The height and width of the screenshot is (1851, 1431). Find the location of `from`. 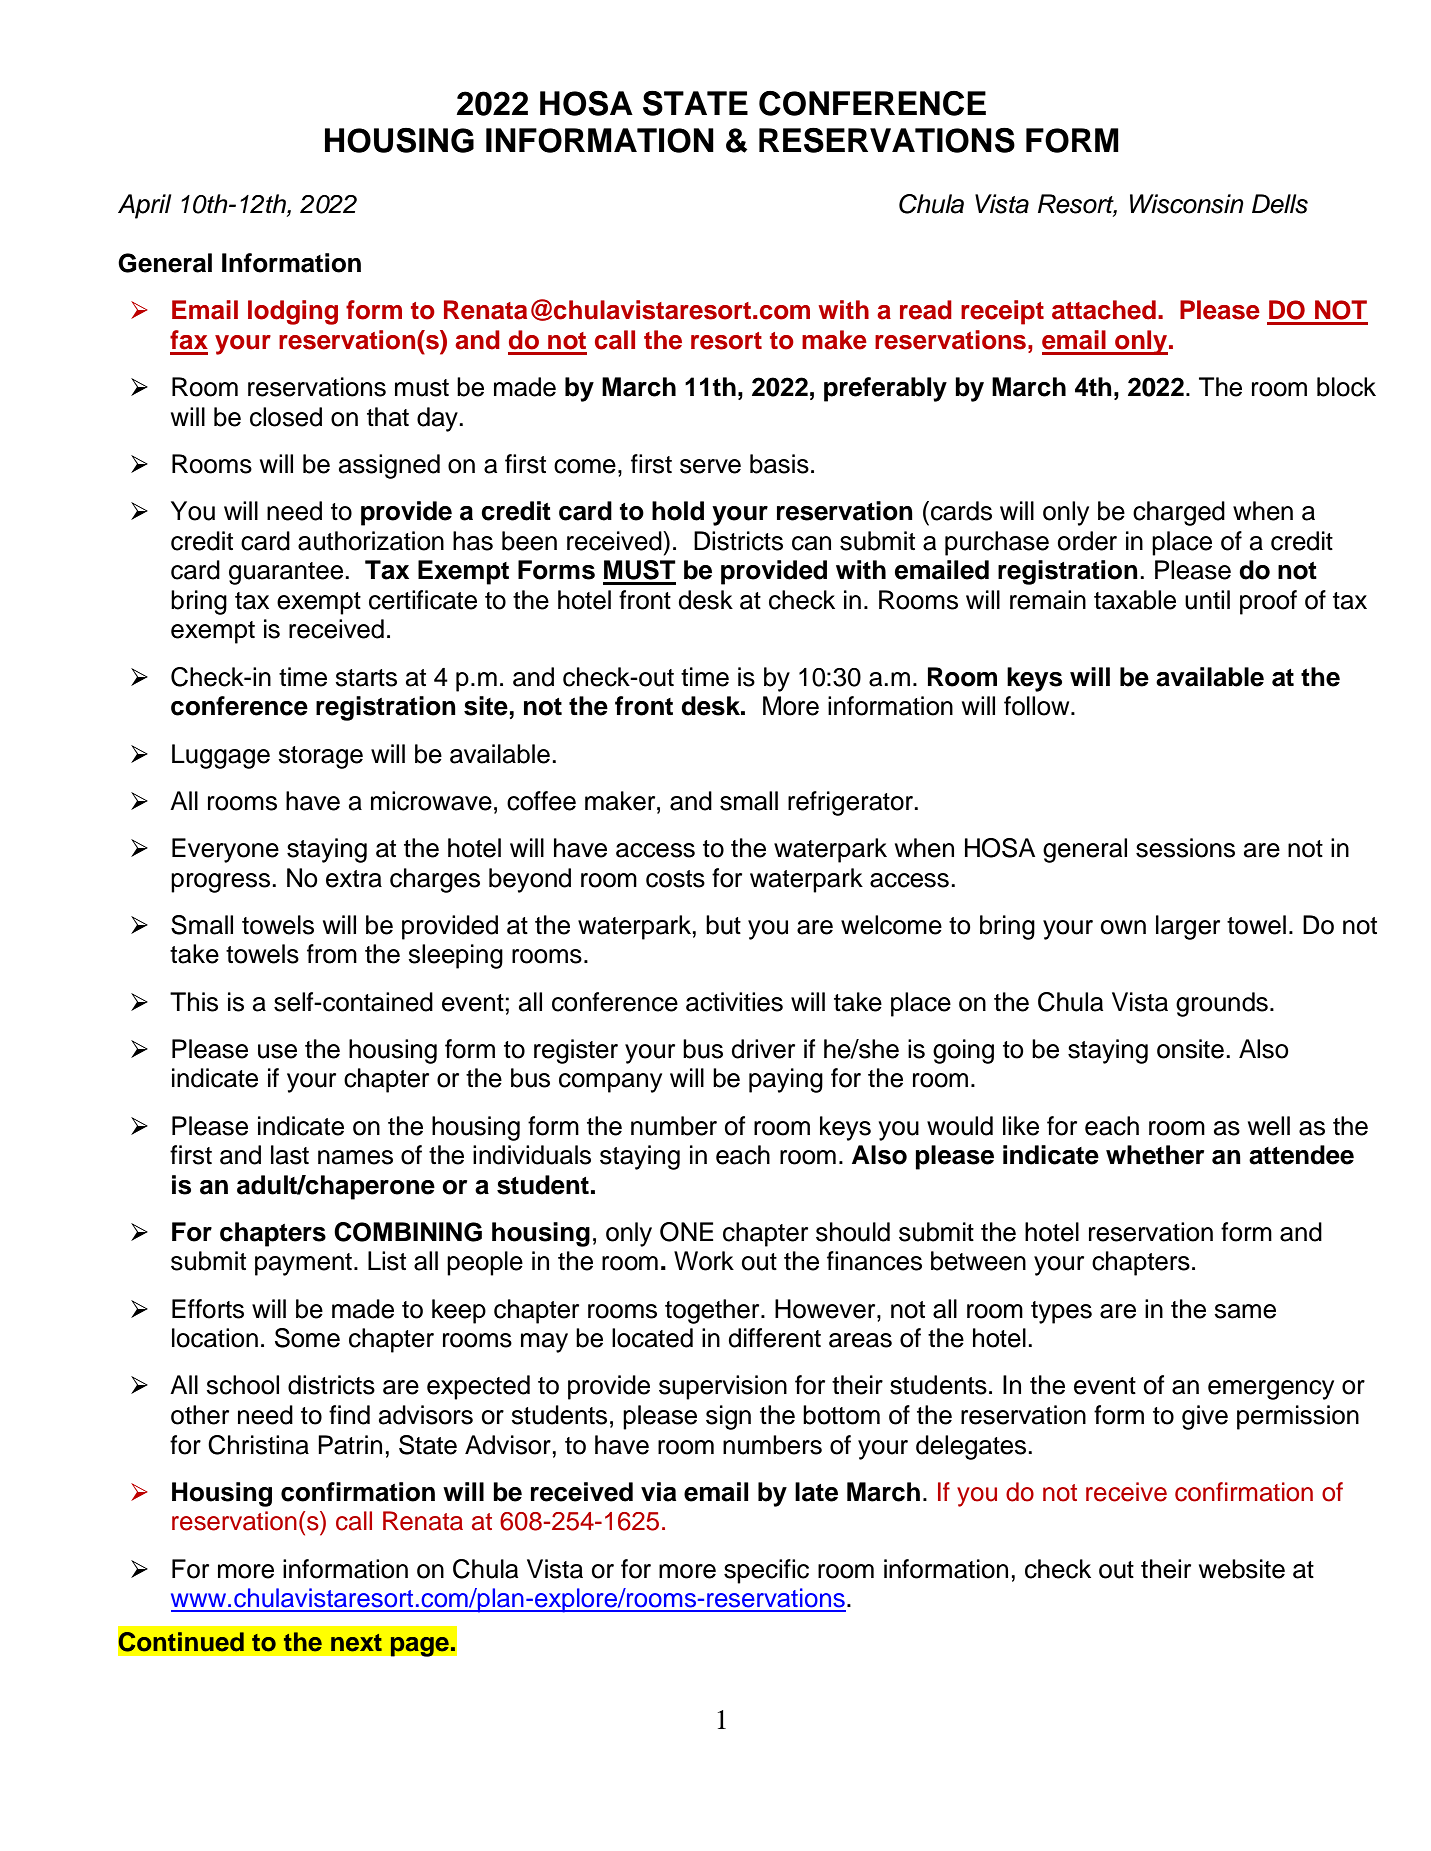

from is located at coordinates (332, 954).
